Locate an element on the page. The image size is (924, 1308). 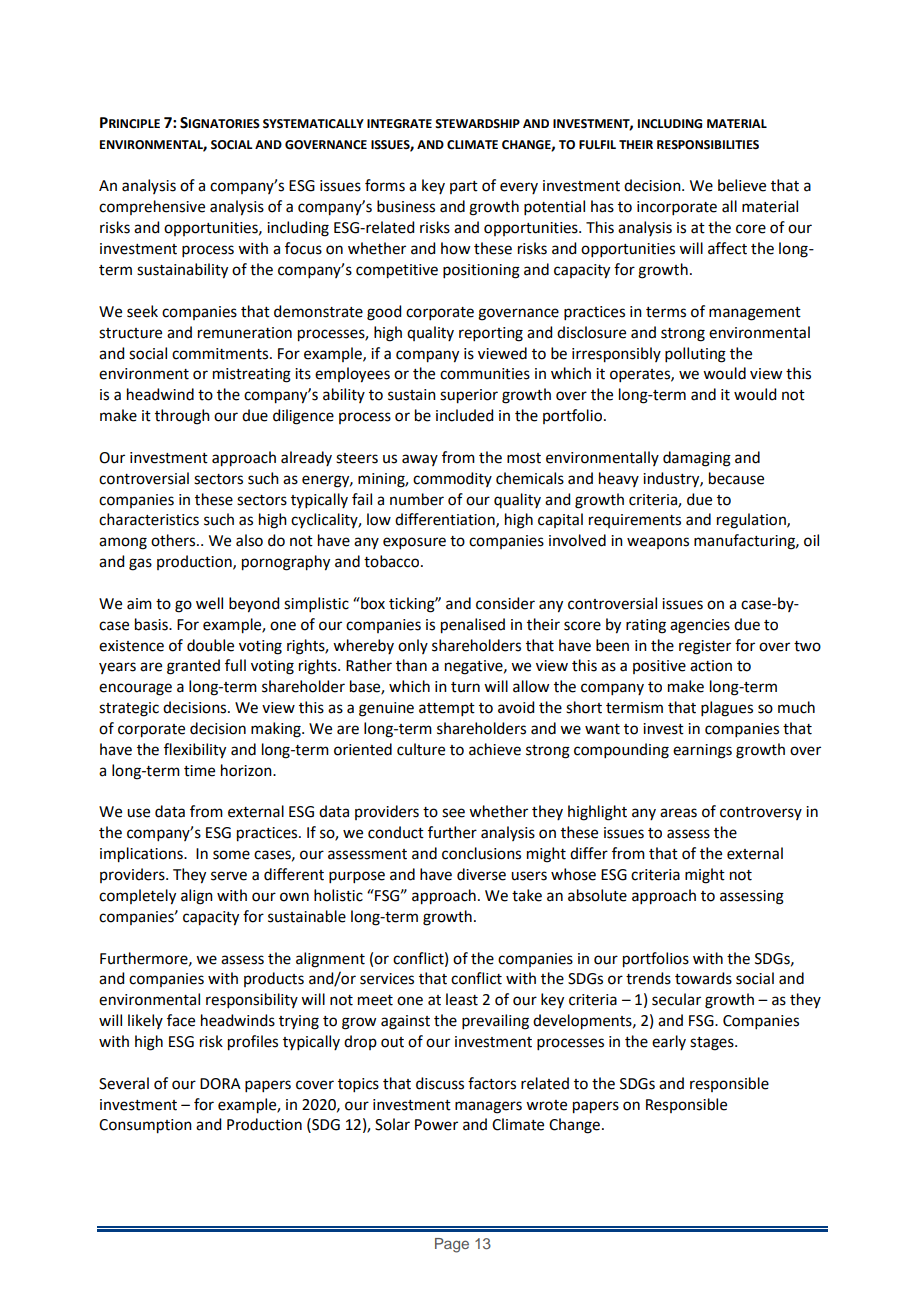
consider is located at coordinates (505, 603).
